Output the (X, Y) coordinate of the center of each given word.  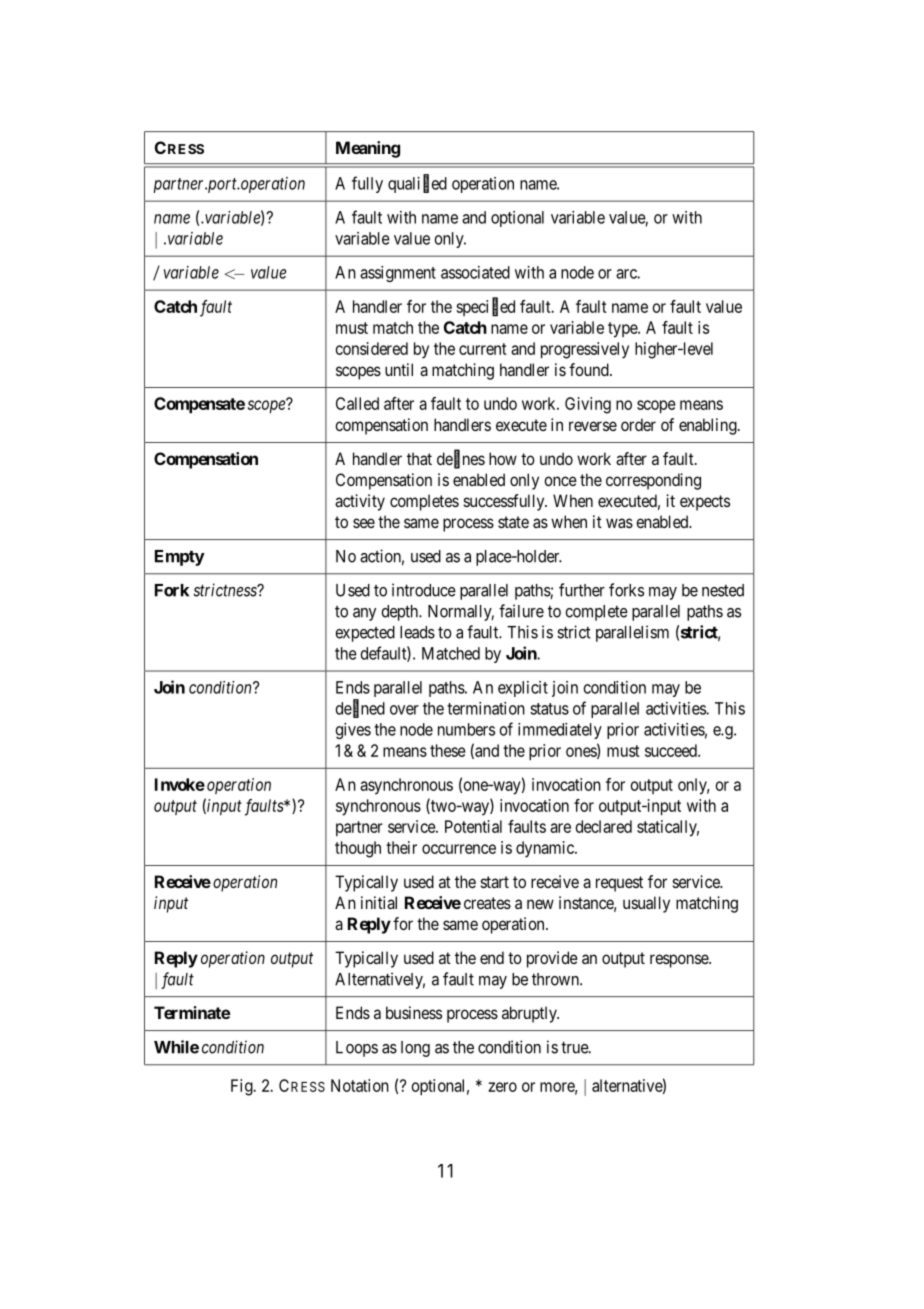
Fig (243, 1087)
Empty (180, 558)
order (638, 424)
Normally (461, 613)
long (415, 1049)
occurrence (459, 849)
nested (723, 590)
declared (604, 826)
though (358, 849)
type (623, 330)
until (399, 369)
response (680, 961)
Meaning (368, 149)
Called (357, 403)
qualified (417, 184)
